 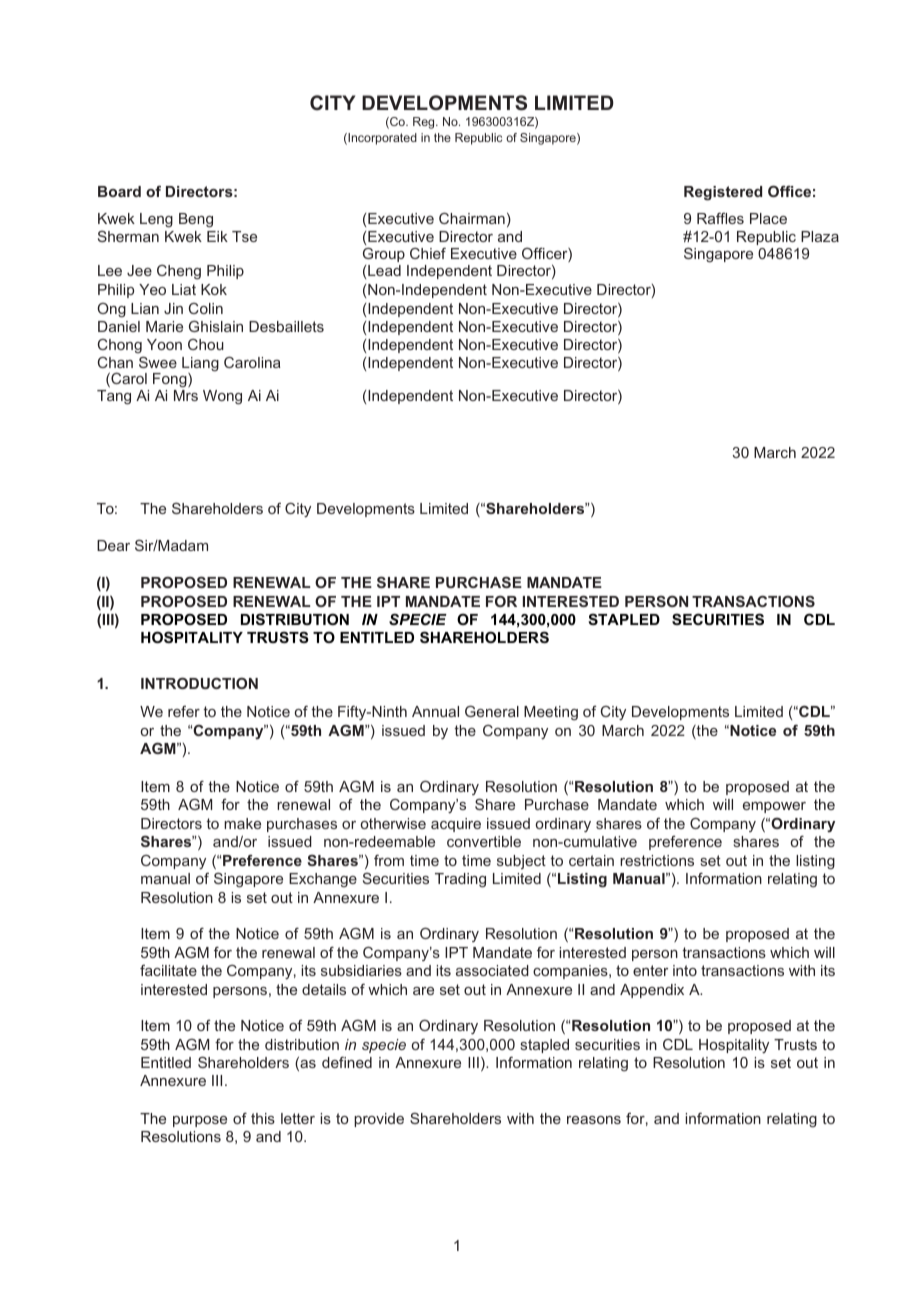 What do you see at coordinates (200, 1121) in the screenshot?
I see `purpose` at bounding box center [200, 1121].
